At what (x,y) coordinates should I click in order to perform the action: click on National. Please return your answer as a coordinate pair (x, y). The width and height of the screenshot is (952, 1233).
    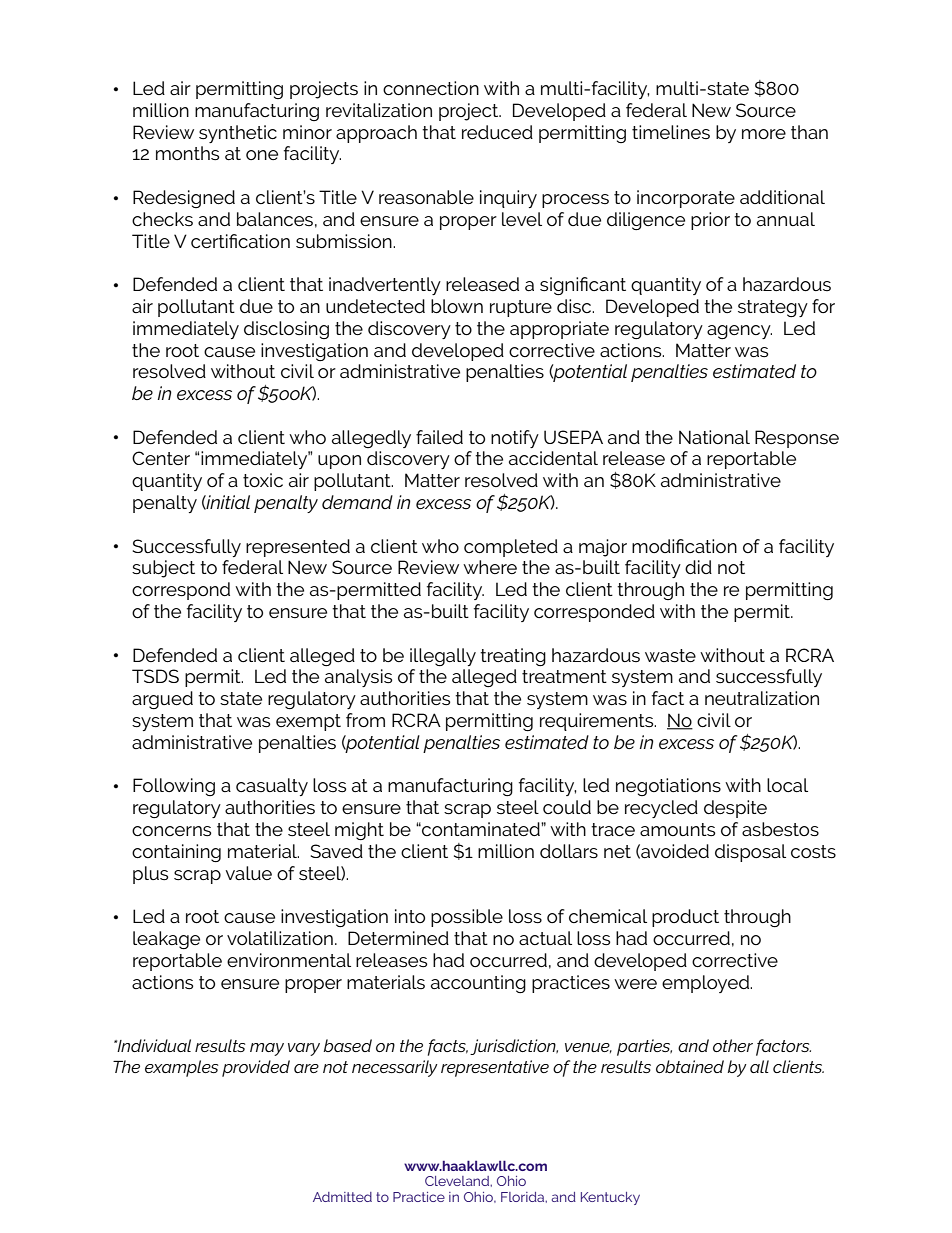
    Looking at the image, I should click on (714, 437).
